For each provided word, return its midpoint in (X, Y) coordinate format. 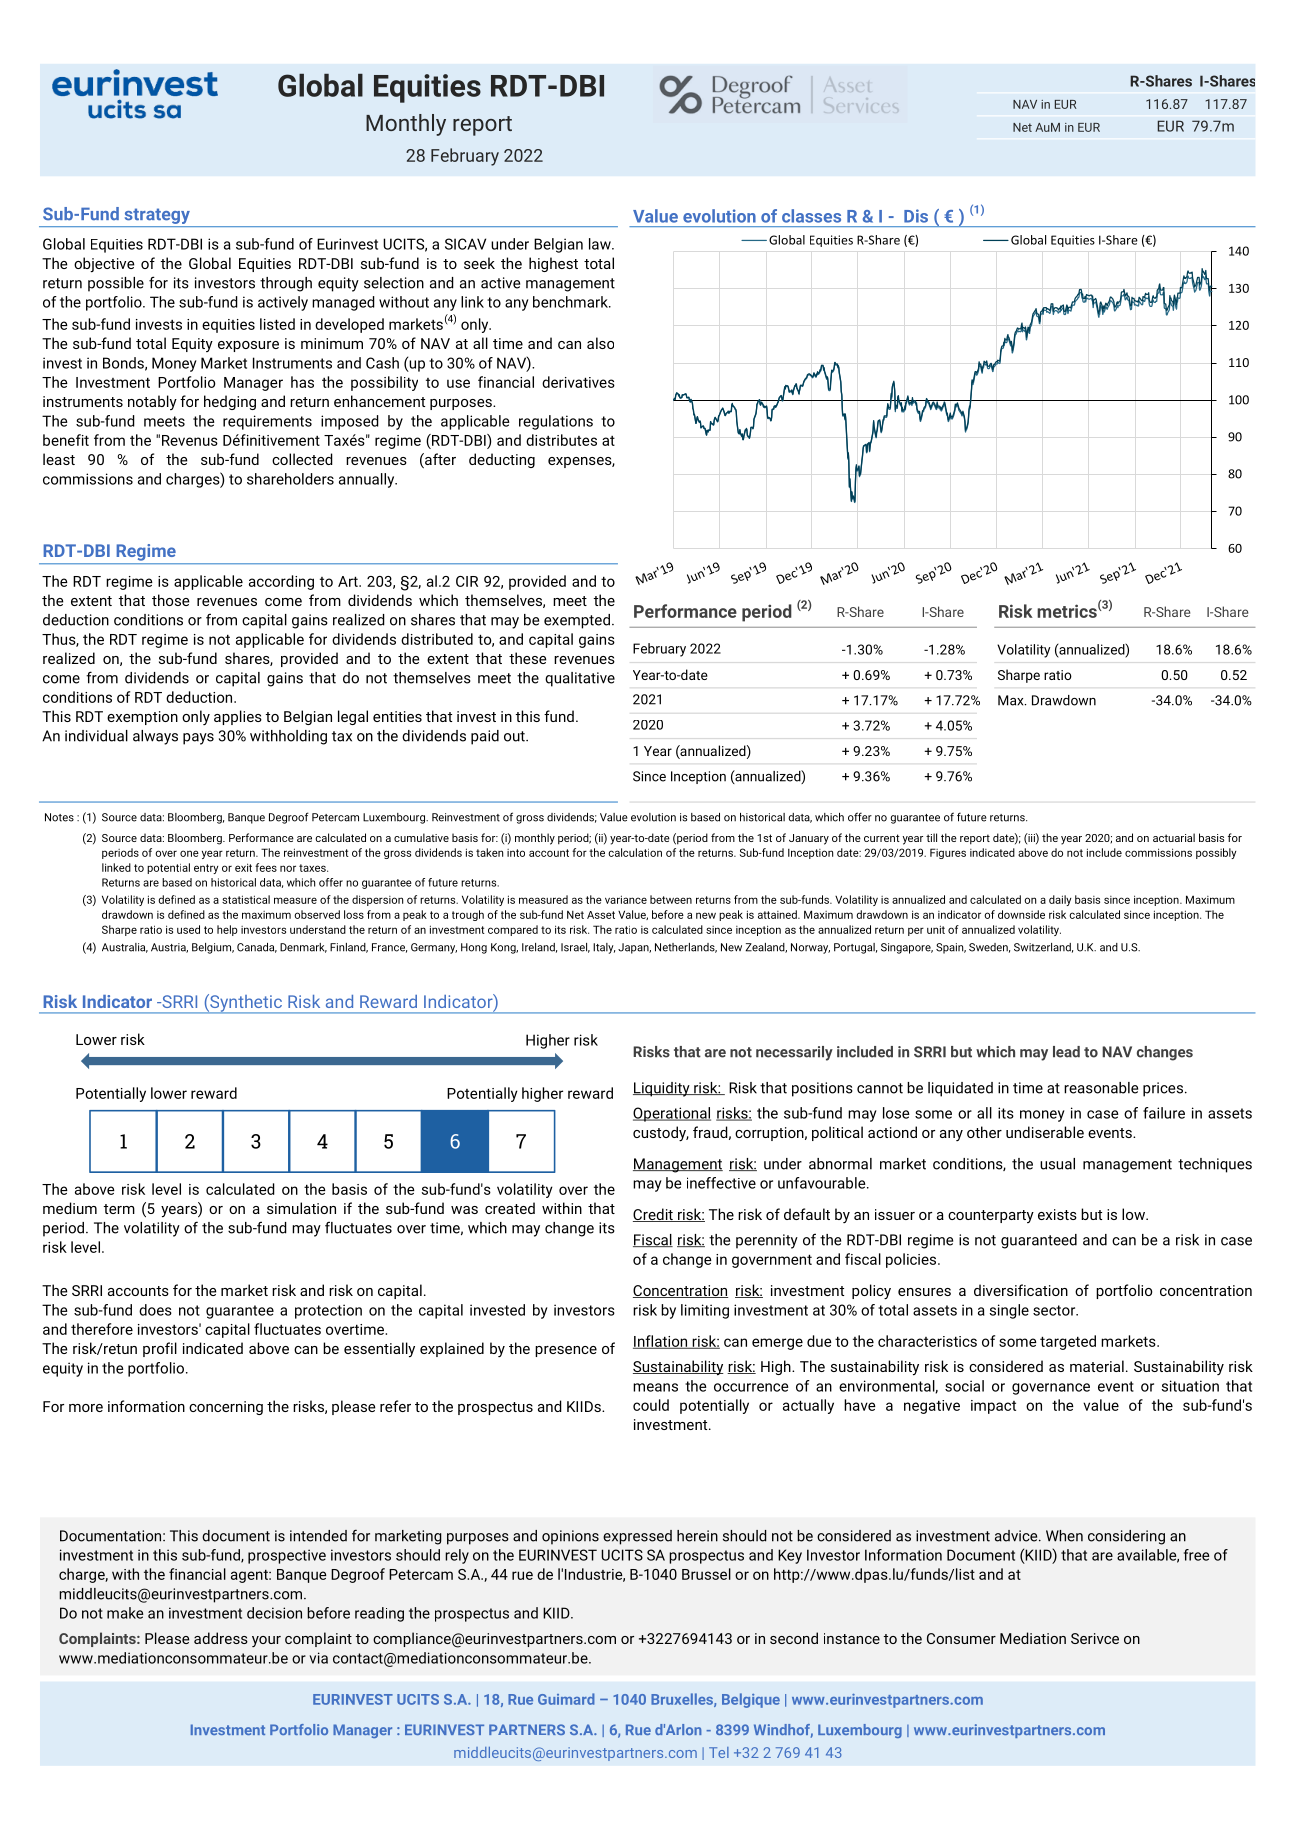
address (221, 1638)
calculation (635, 852)
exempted (577, 621)
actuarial (1174, 837)
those (171, 600)
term (119, 1209)
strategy (157, 217)
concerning (226, 1408)
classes (811, 216)
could (651, 1405)
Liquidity (662, 1089)
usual (1057, 1164)
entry (206, 869)
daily (1060, 900)
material (1097, 1366)
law (601, 244)
